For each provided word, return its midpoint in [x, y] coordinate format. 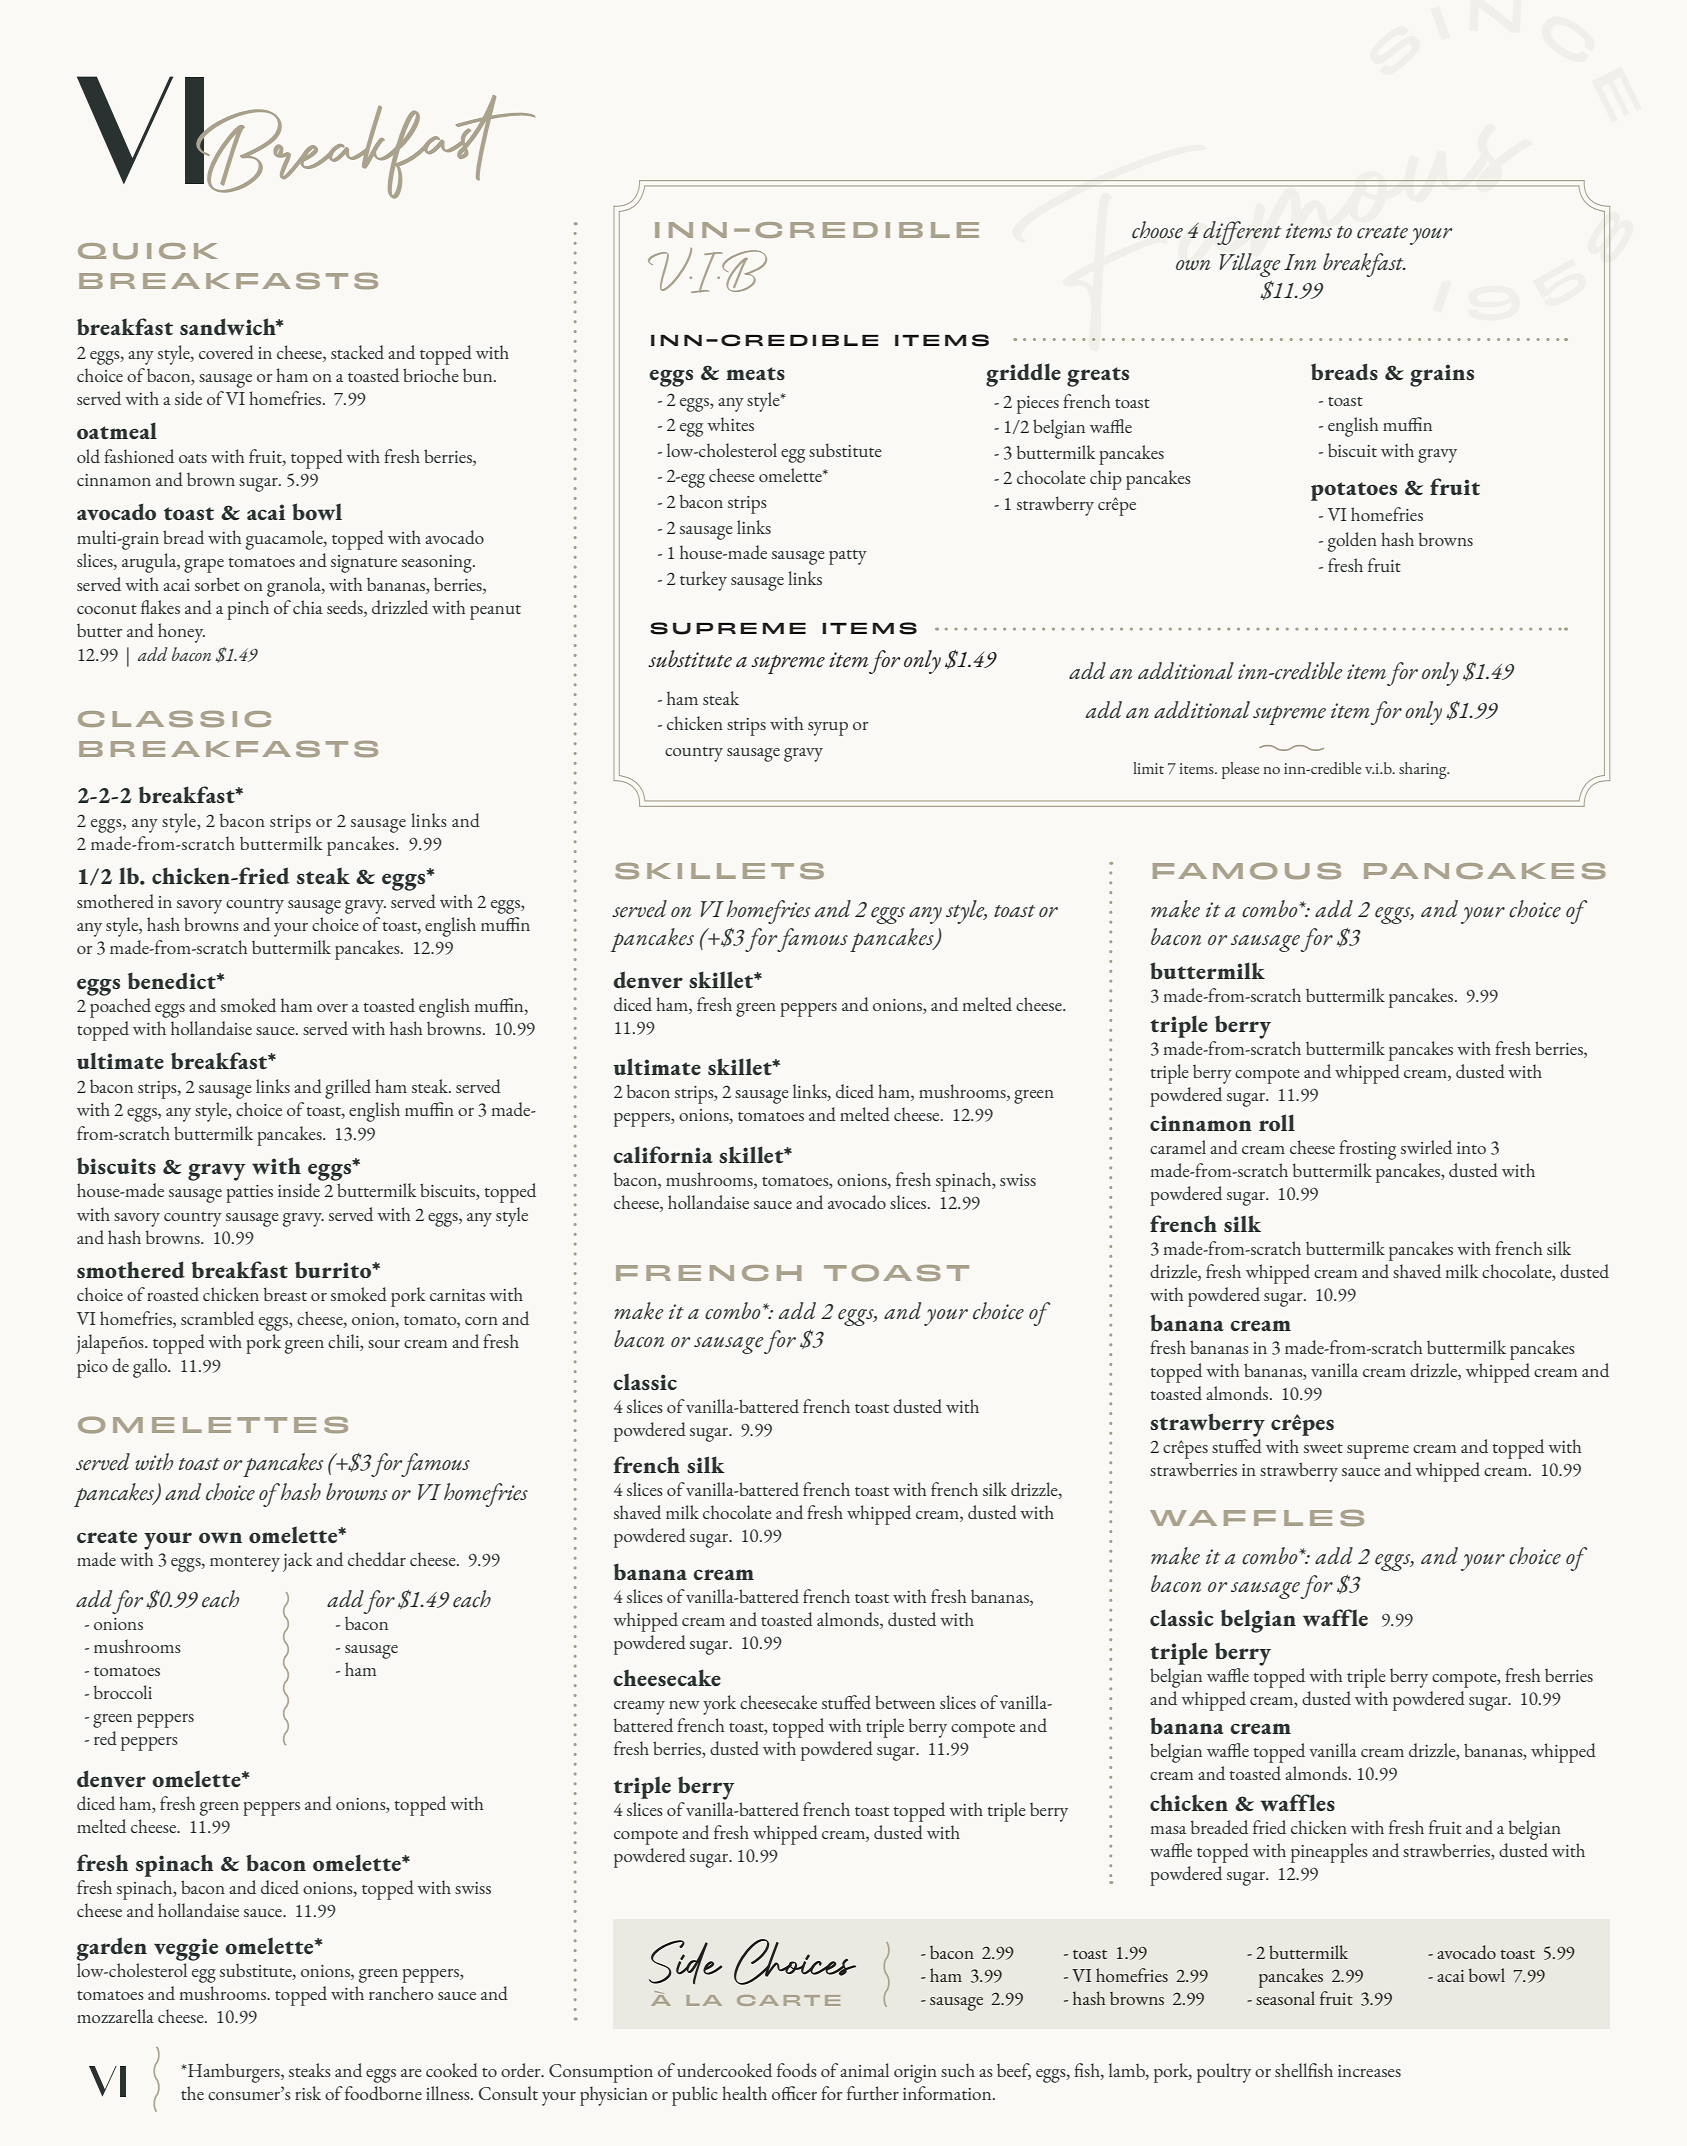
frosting [1367, 1150]
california [663, 1154]
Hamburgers [234, 2073]
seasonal [1285, 1998]
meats [755, 373]
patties [249, 1194]
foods [797, 2070]
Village [1250, 265]
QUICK [147, 251]
